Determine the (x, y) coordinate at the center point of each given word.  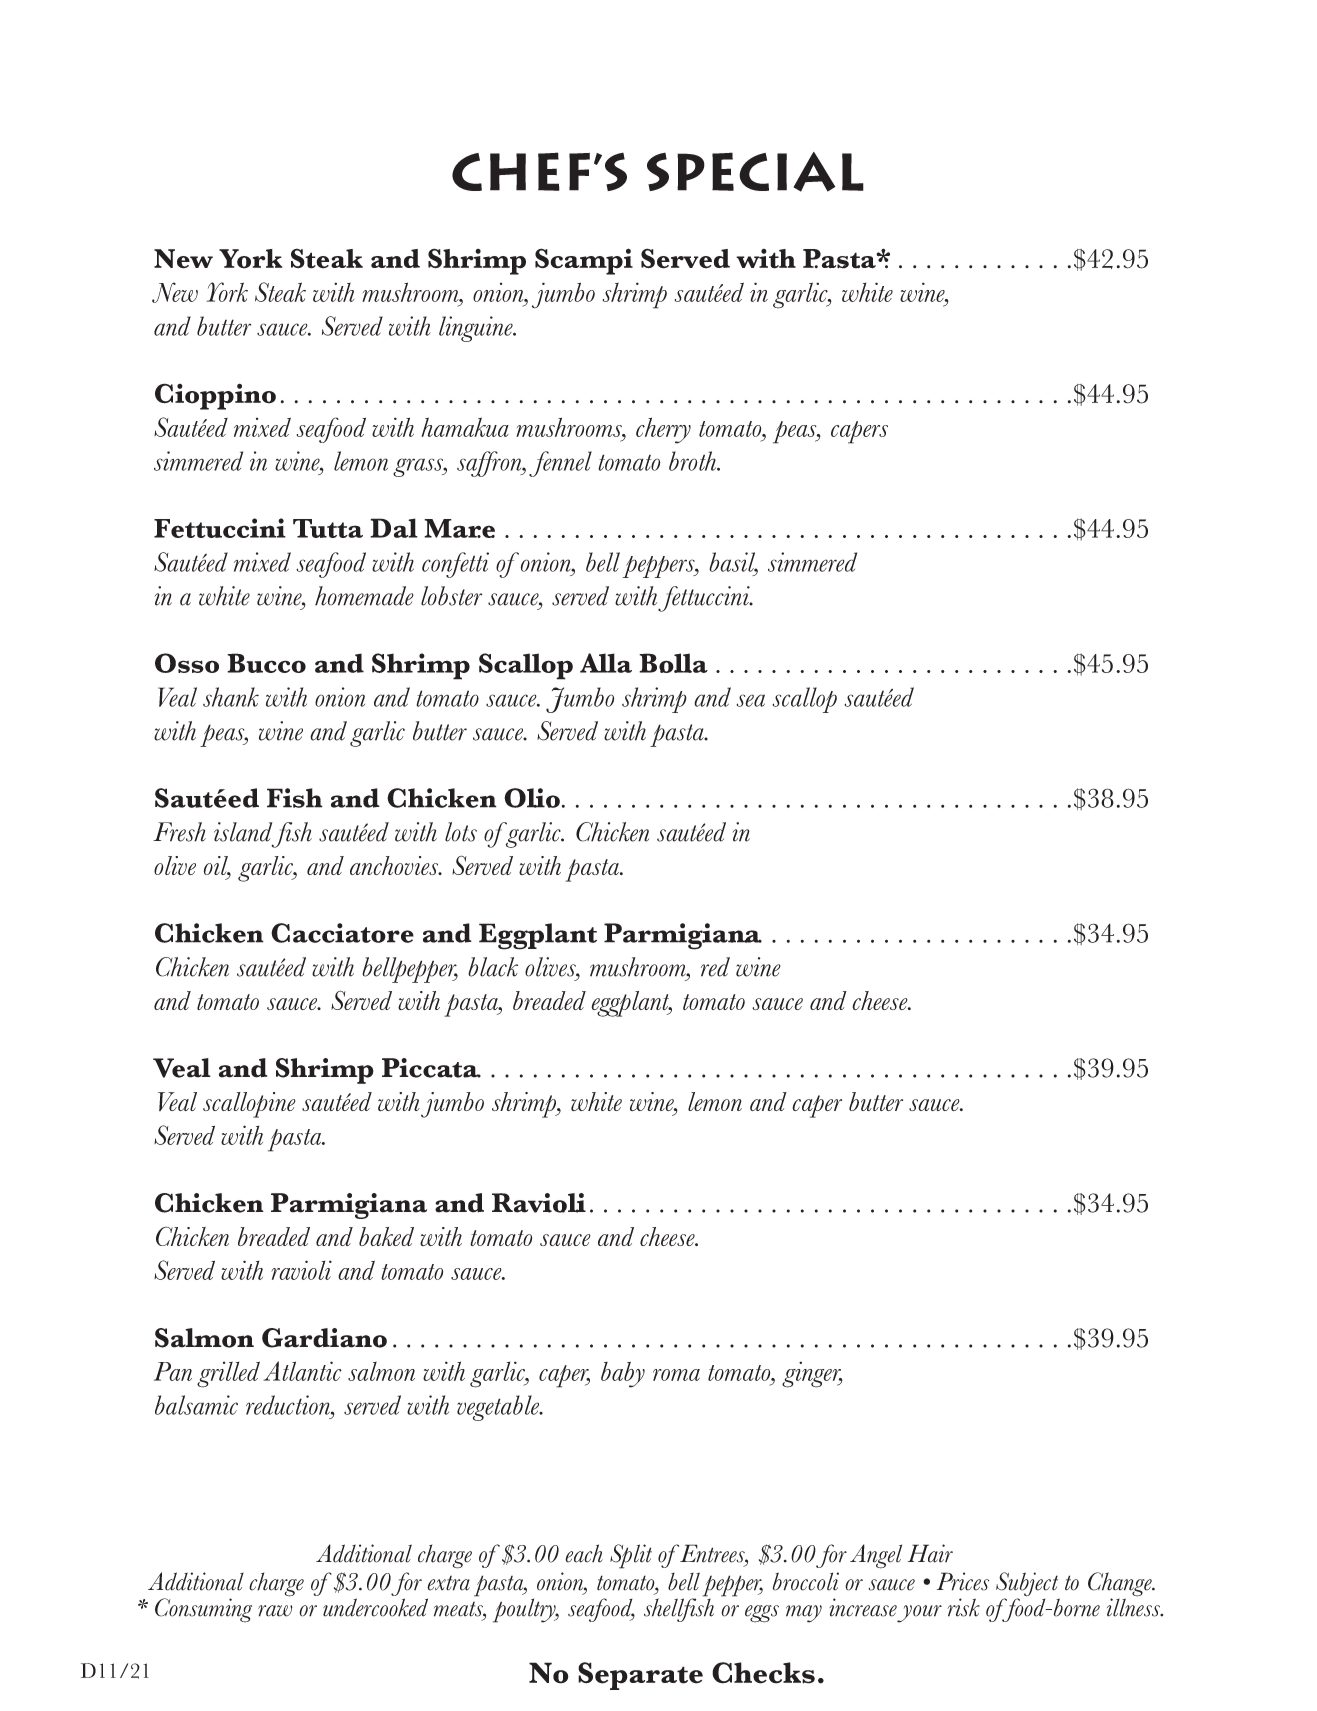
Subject (1028, 1585)
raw (275, 1611)
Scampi (584, 261)
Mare (459, 528)
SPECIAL (755, 172)
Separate (640, 1676)
